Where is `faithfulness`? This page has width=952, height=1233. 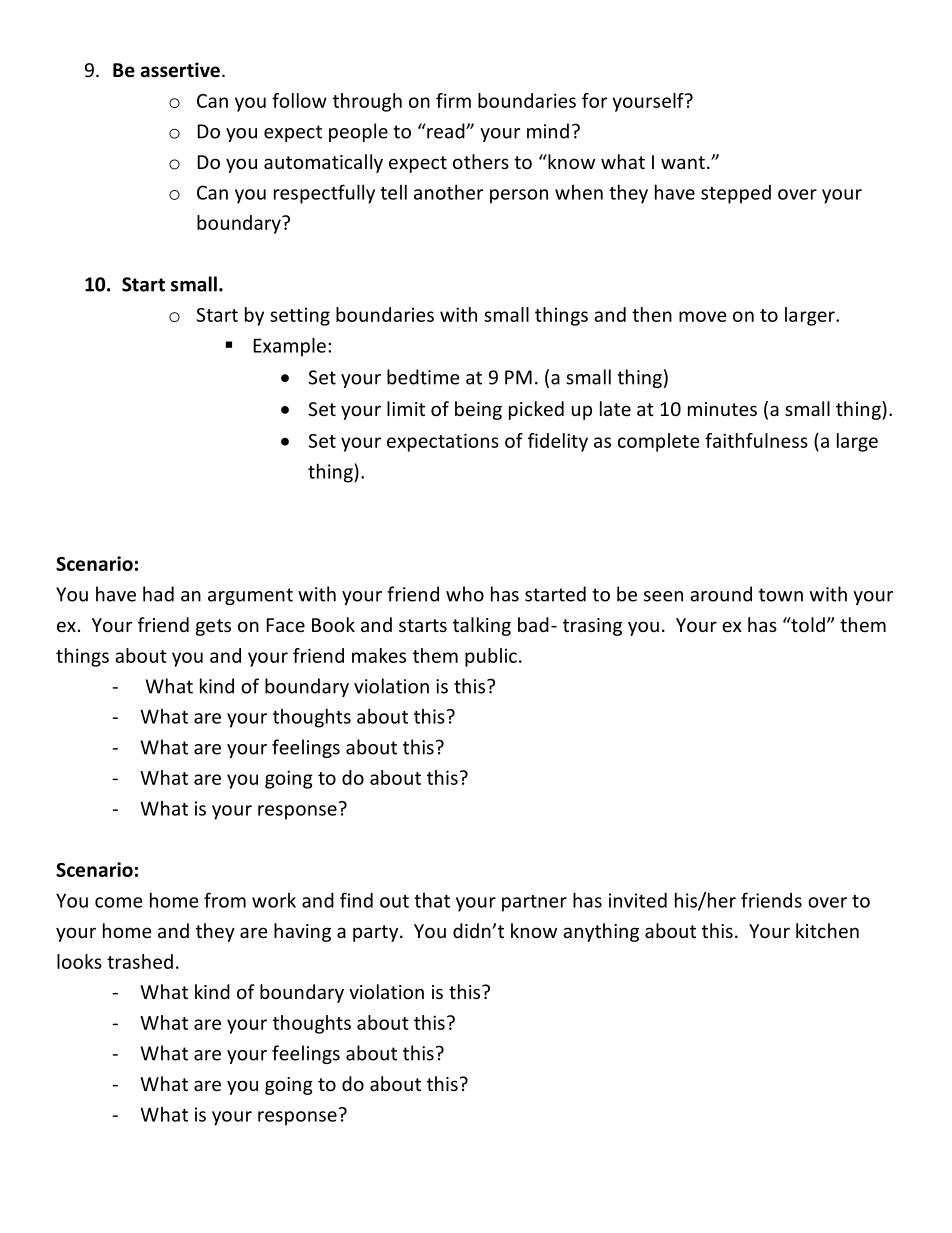 faithfulness is located at coordinates (756, 440).
